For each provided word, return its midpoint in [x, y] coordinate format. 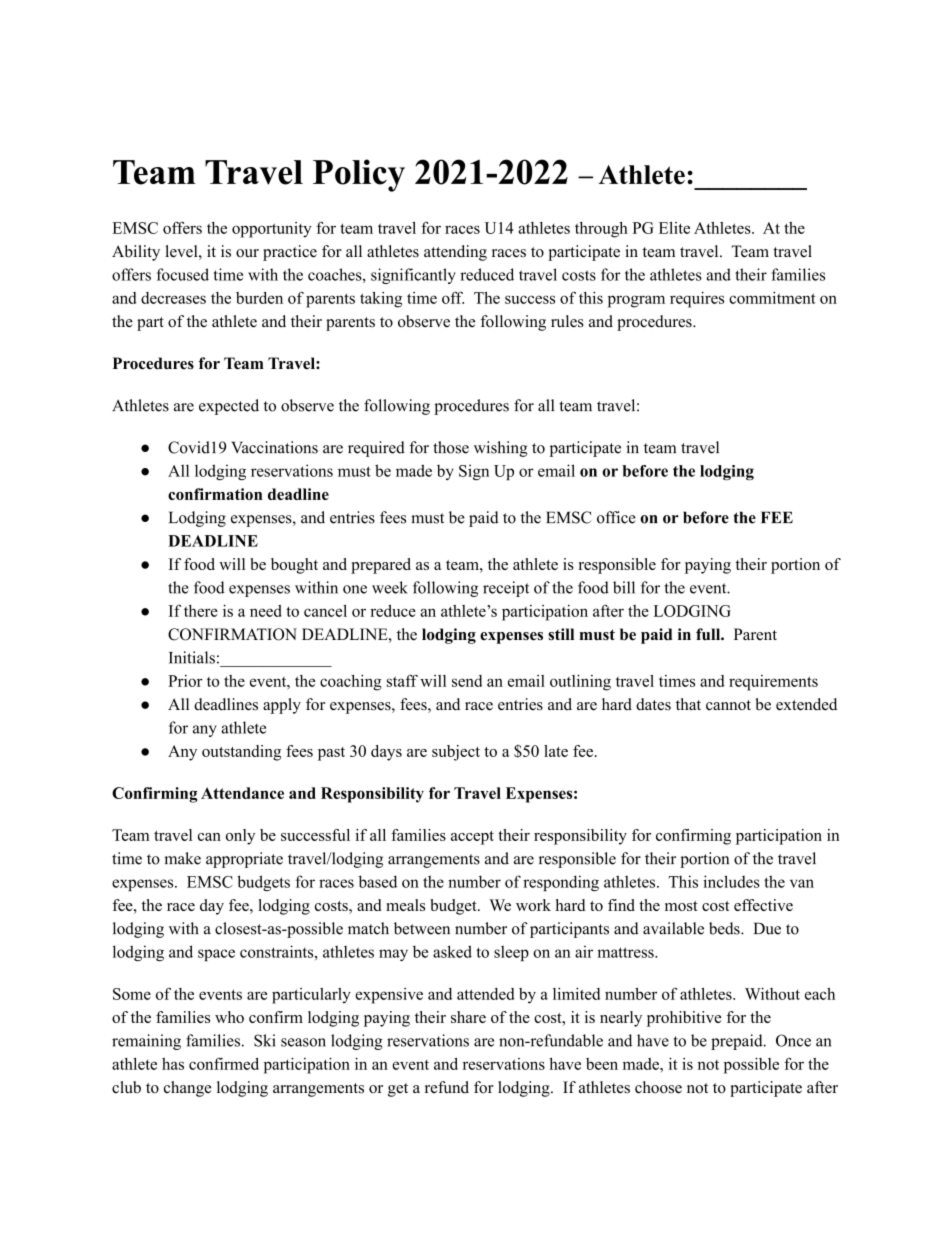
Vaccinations [274, 447]
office [616, 517]
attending [455, 253]
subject [456, 753]
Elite [674, 228]
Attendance [242, 793]
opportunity [272, 230]
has [173, 1064]
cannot [728, 705]
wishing [501, 449]
